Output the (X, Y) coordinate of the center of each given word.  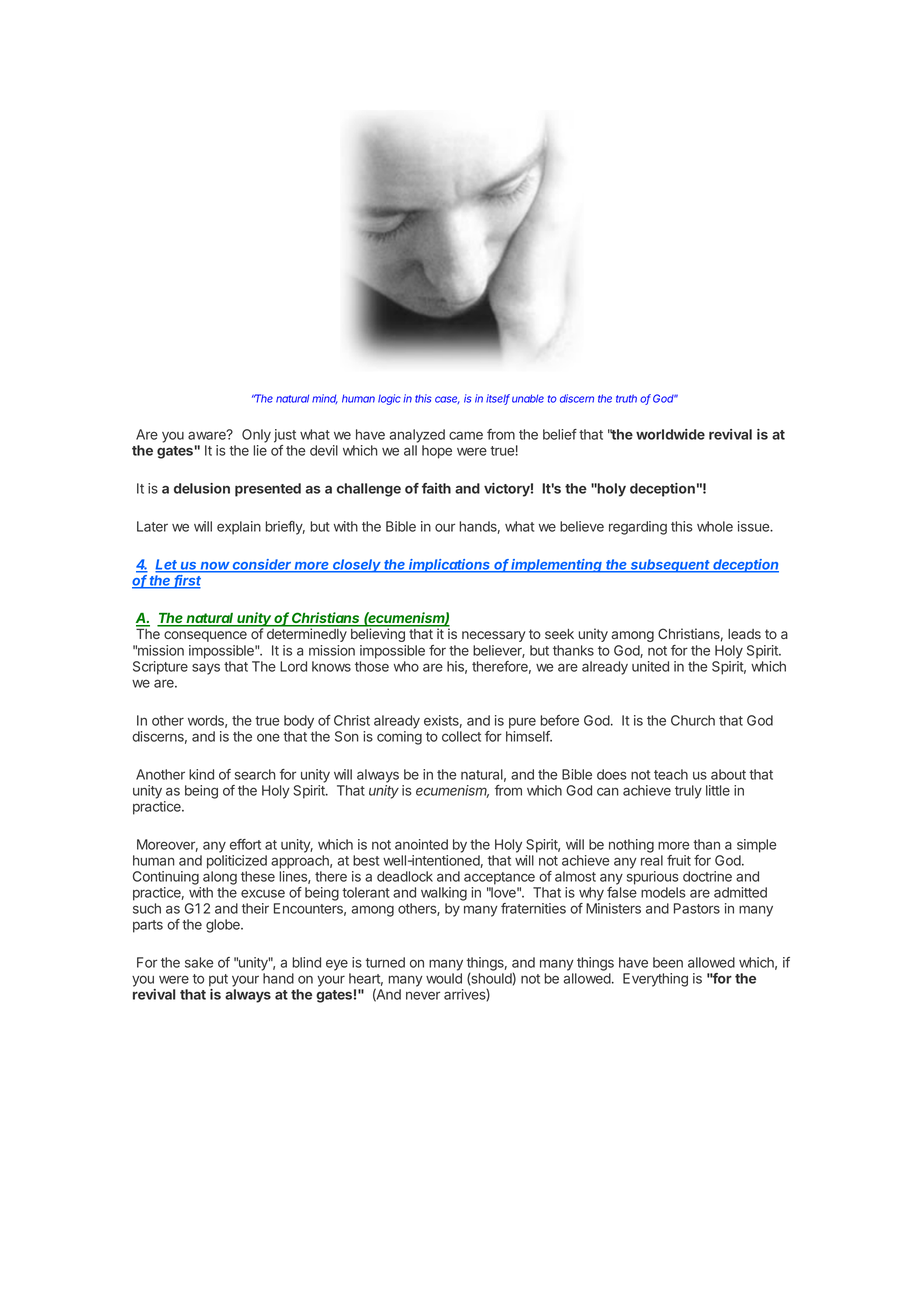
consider (262, 565)
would (444, 978)
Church (693, 720)
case (447, 400)
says (206, 669)
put (218, 980)
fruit (679, 860)
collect (461, 736)
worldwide (670, 434)
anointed (421, 844)
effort (245, 844)
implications (450, 566)
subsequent (671, 566)
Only (256, 436)
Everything (655, 980)
